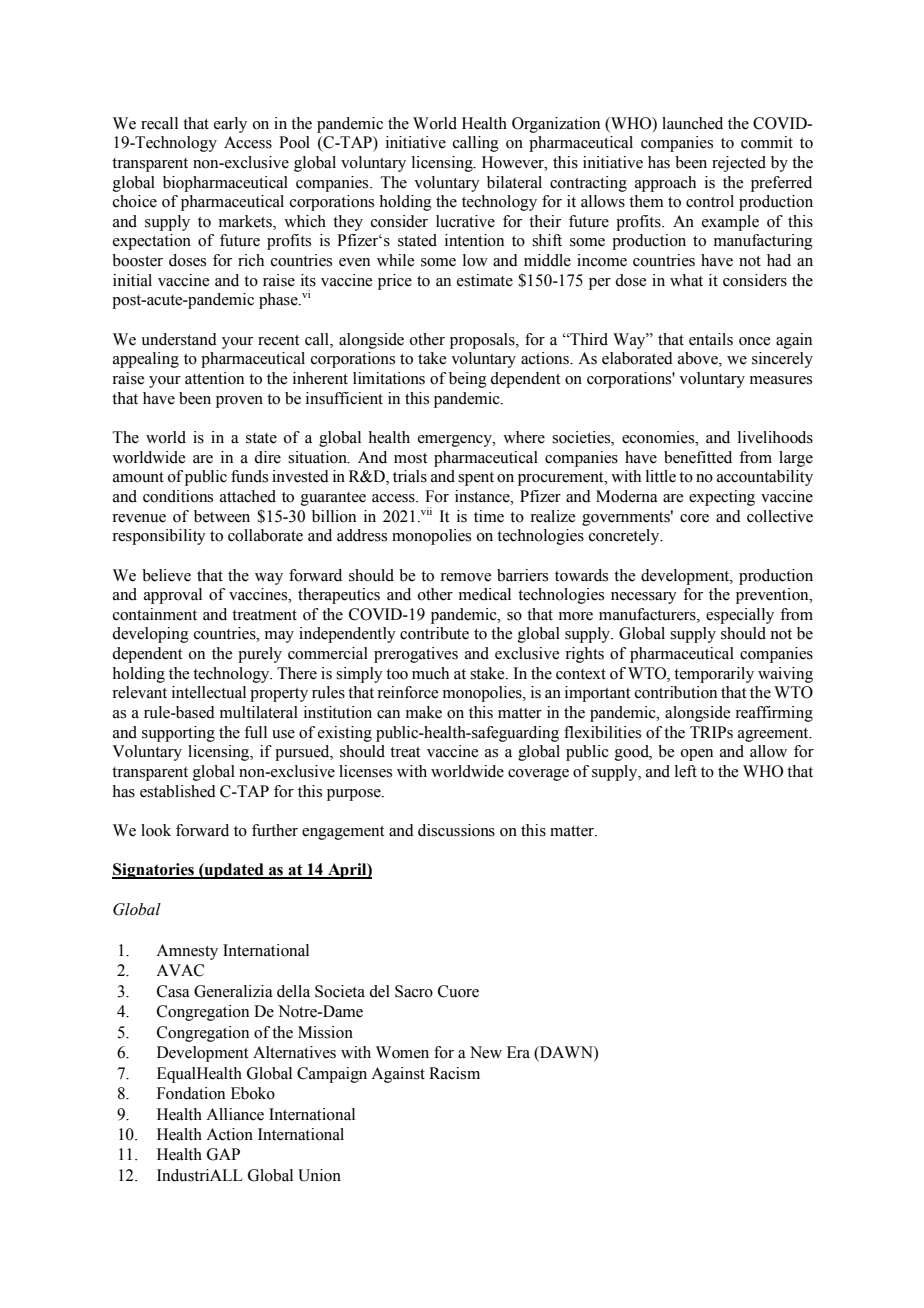 This screenshot has width=924, height=1308. I want to click on purely, so click(260, 655).
